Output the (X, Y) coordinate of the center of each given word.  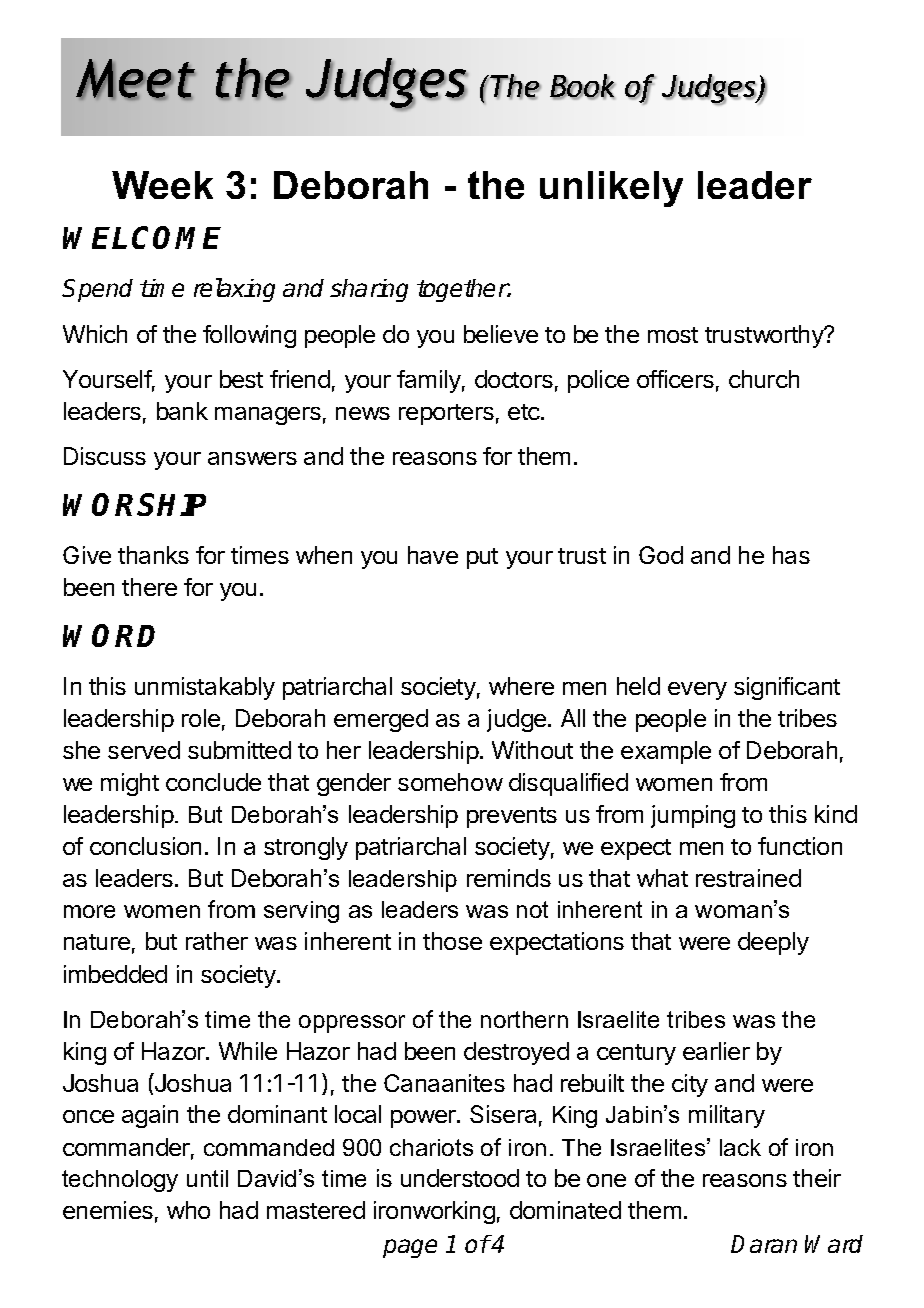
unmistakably (205, 688)
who (188, 1210)
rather (217, 941)
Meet (135, 79)
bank (182, 411)
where (521, 686)
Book (582, 87)
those (452, 941)
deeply (773, 943)
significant (787, 688)
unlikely (611, 189)
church (764, 379)
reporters (446, 414)
